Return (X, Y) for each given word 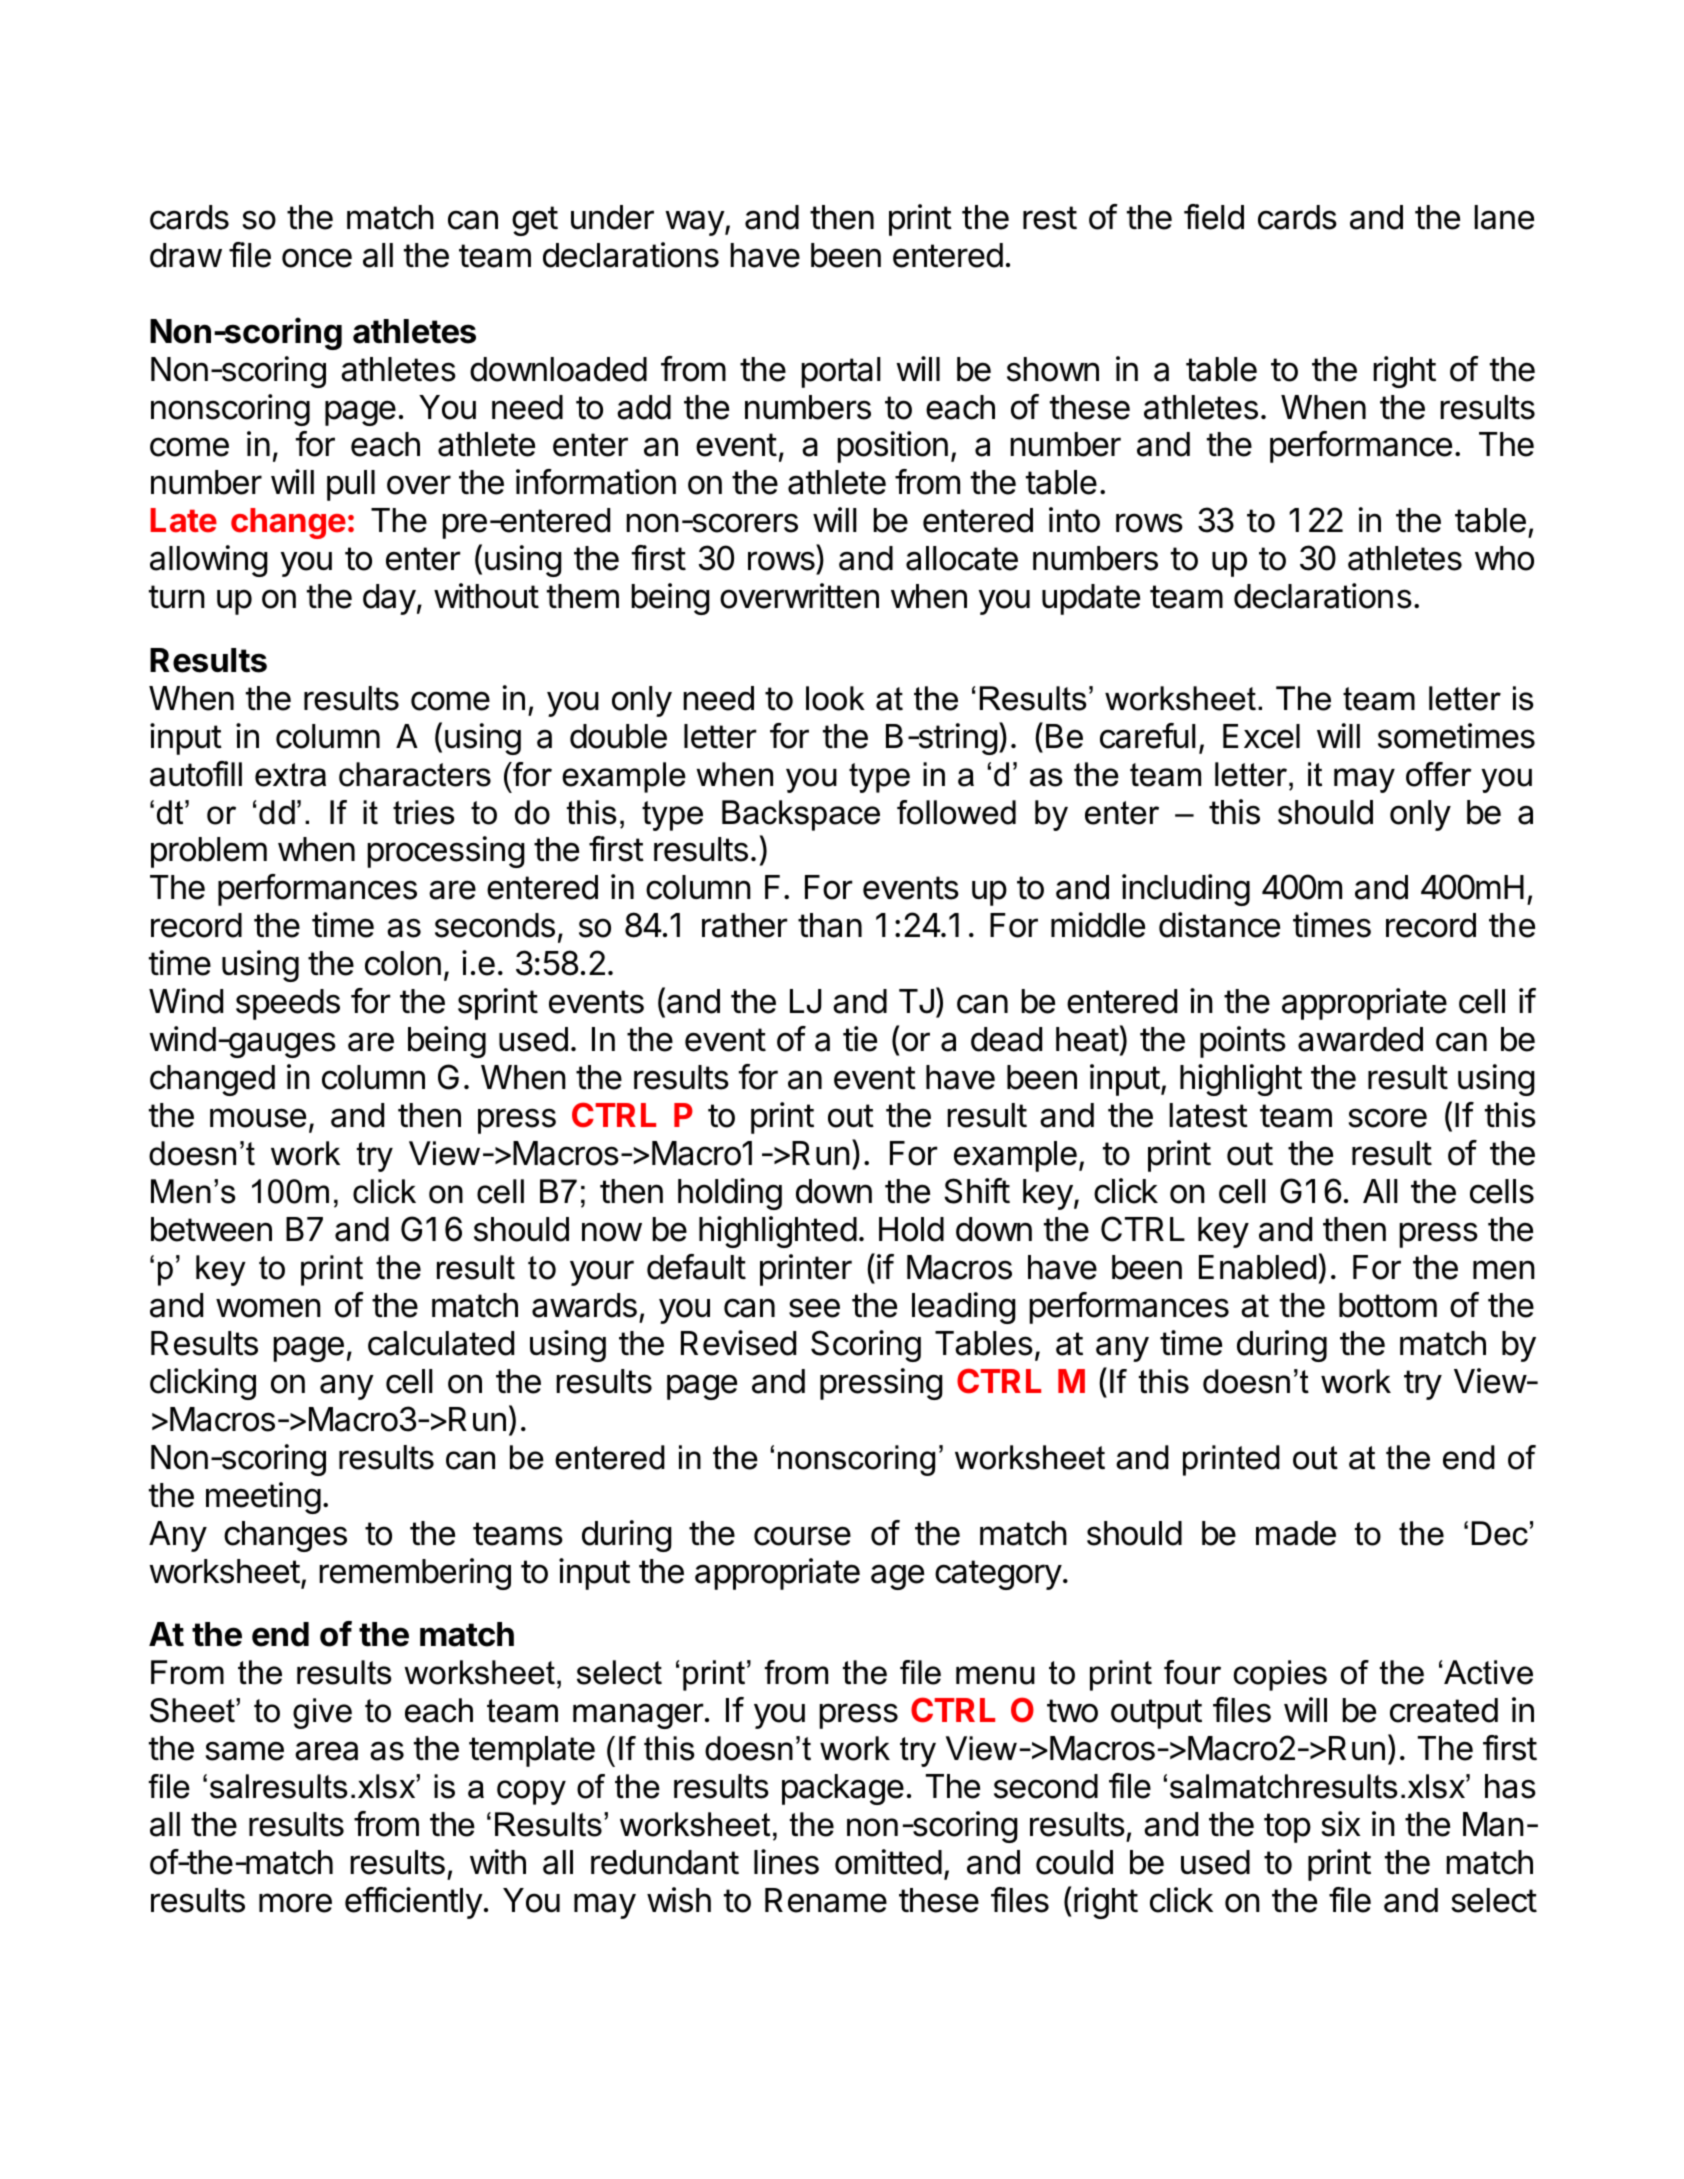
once (317, 258)
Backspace (801, 815)
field (1214, 217)
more (295, 1903)
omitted (888, 1862)
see (814, 1308)
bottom (1388, 1305)
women (268, 1308)
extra (290, 775)
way (695, 223)
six (1340, 1824)
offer (1439, 774)
